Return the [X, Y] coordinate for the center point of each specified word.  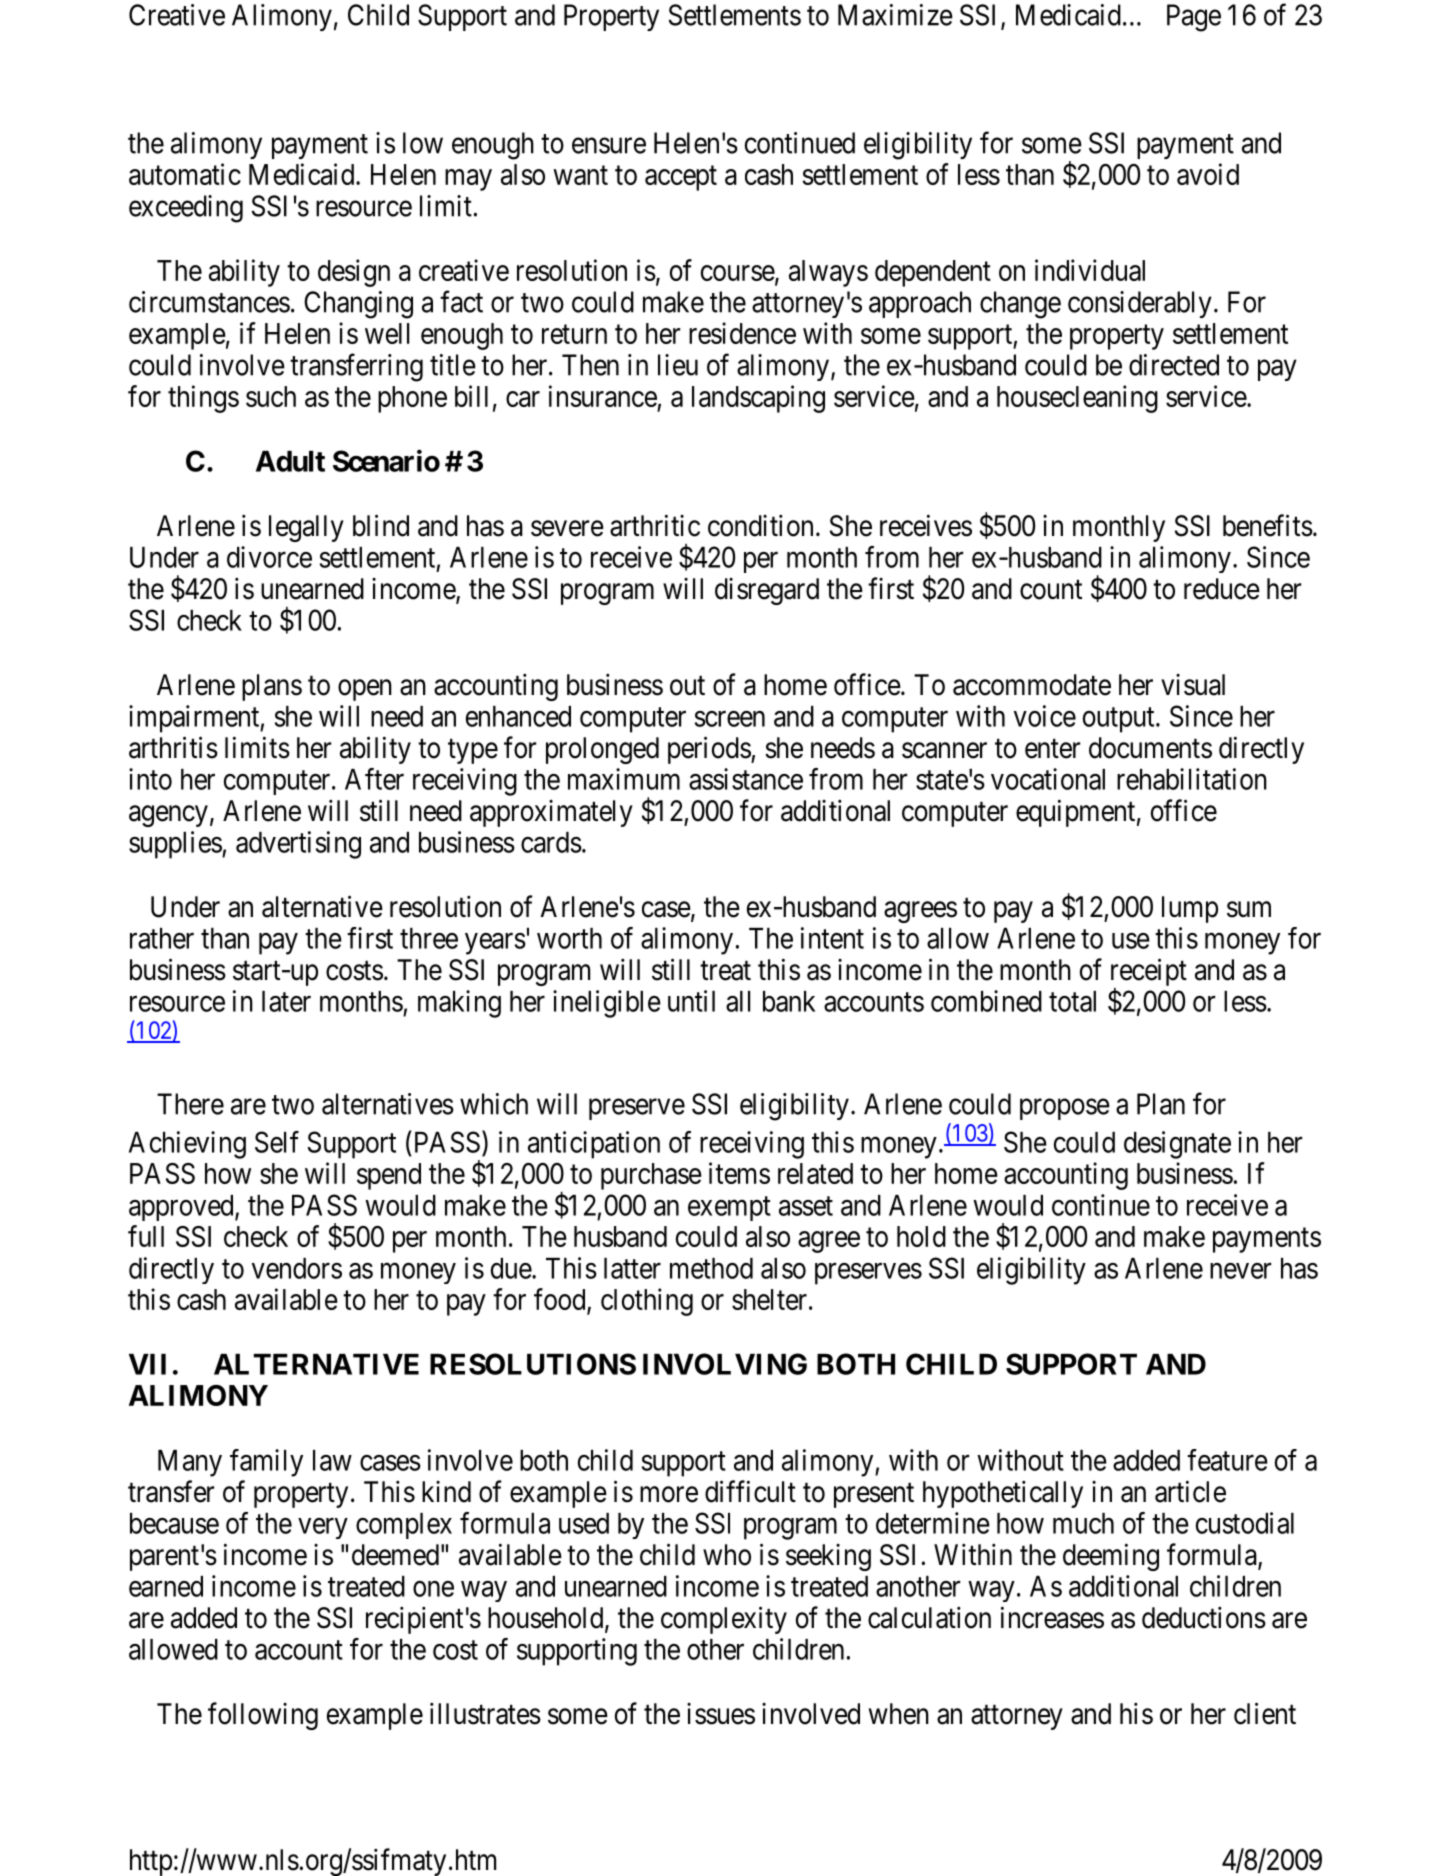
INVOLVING [725, 1364]
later [286, 1001]
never [1240, 1271]
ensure [609, 146]
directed [1174, 365]
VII [147, 1364]
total [1072, 1001]
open [365, 690]
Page [1194, 18]
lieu [678, 365]
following [263, 1716]
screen [730, 719]
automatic [185, 174]
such [271, 396]
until [691, 1001]
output [1120, 720]
